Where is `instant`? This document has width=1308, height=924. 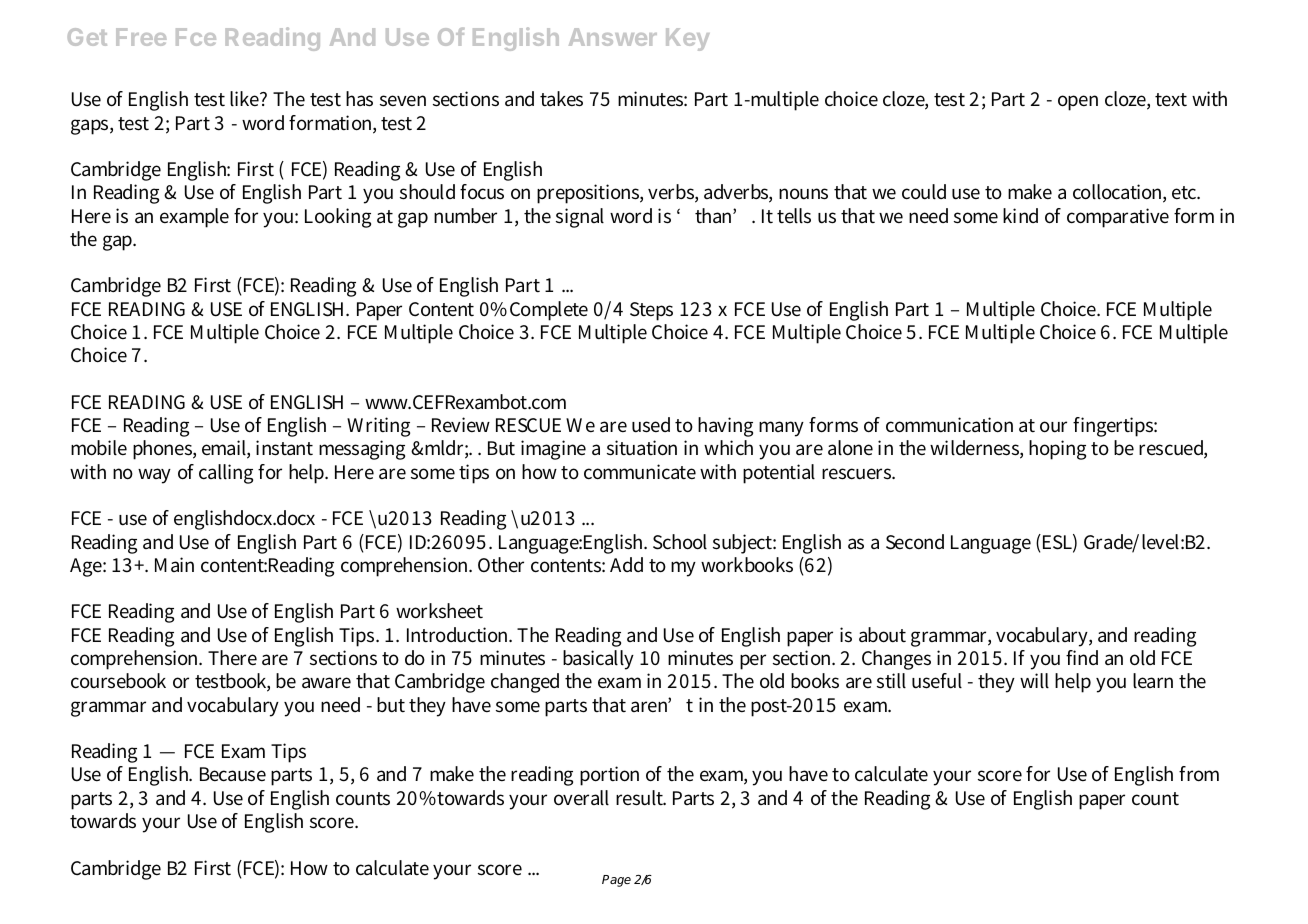
instant is located at coordinates (284, 448).
